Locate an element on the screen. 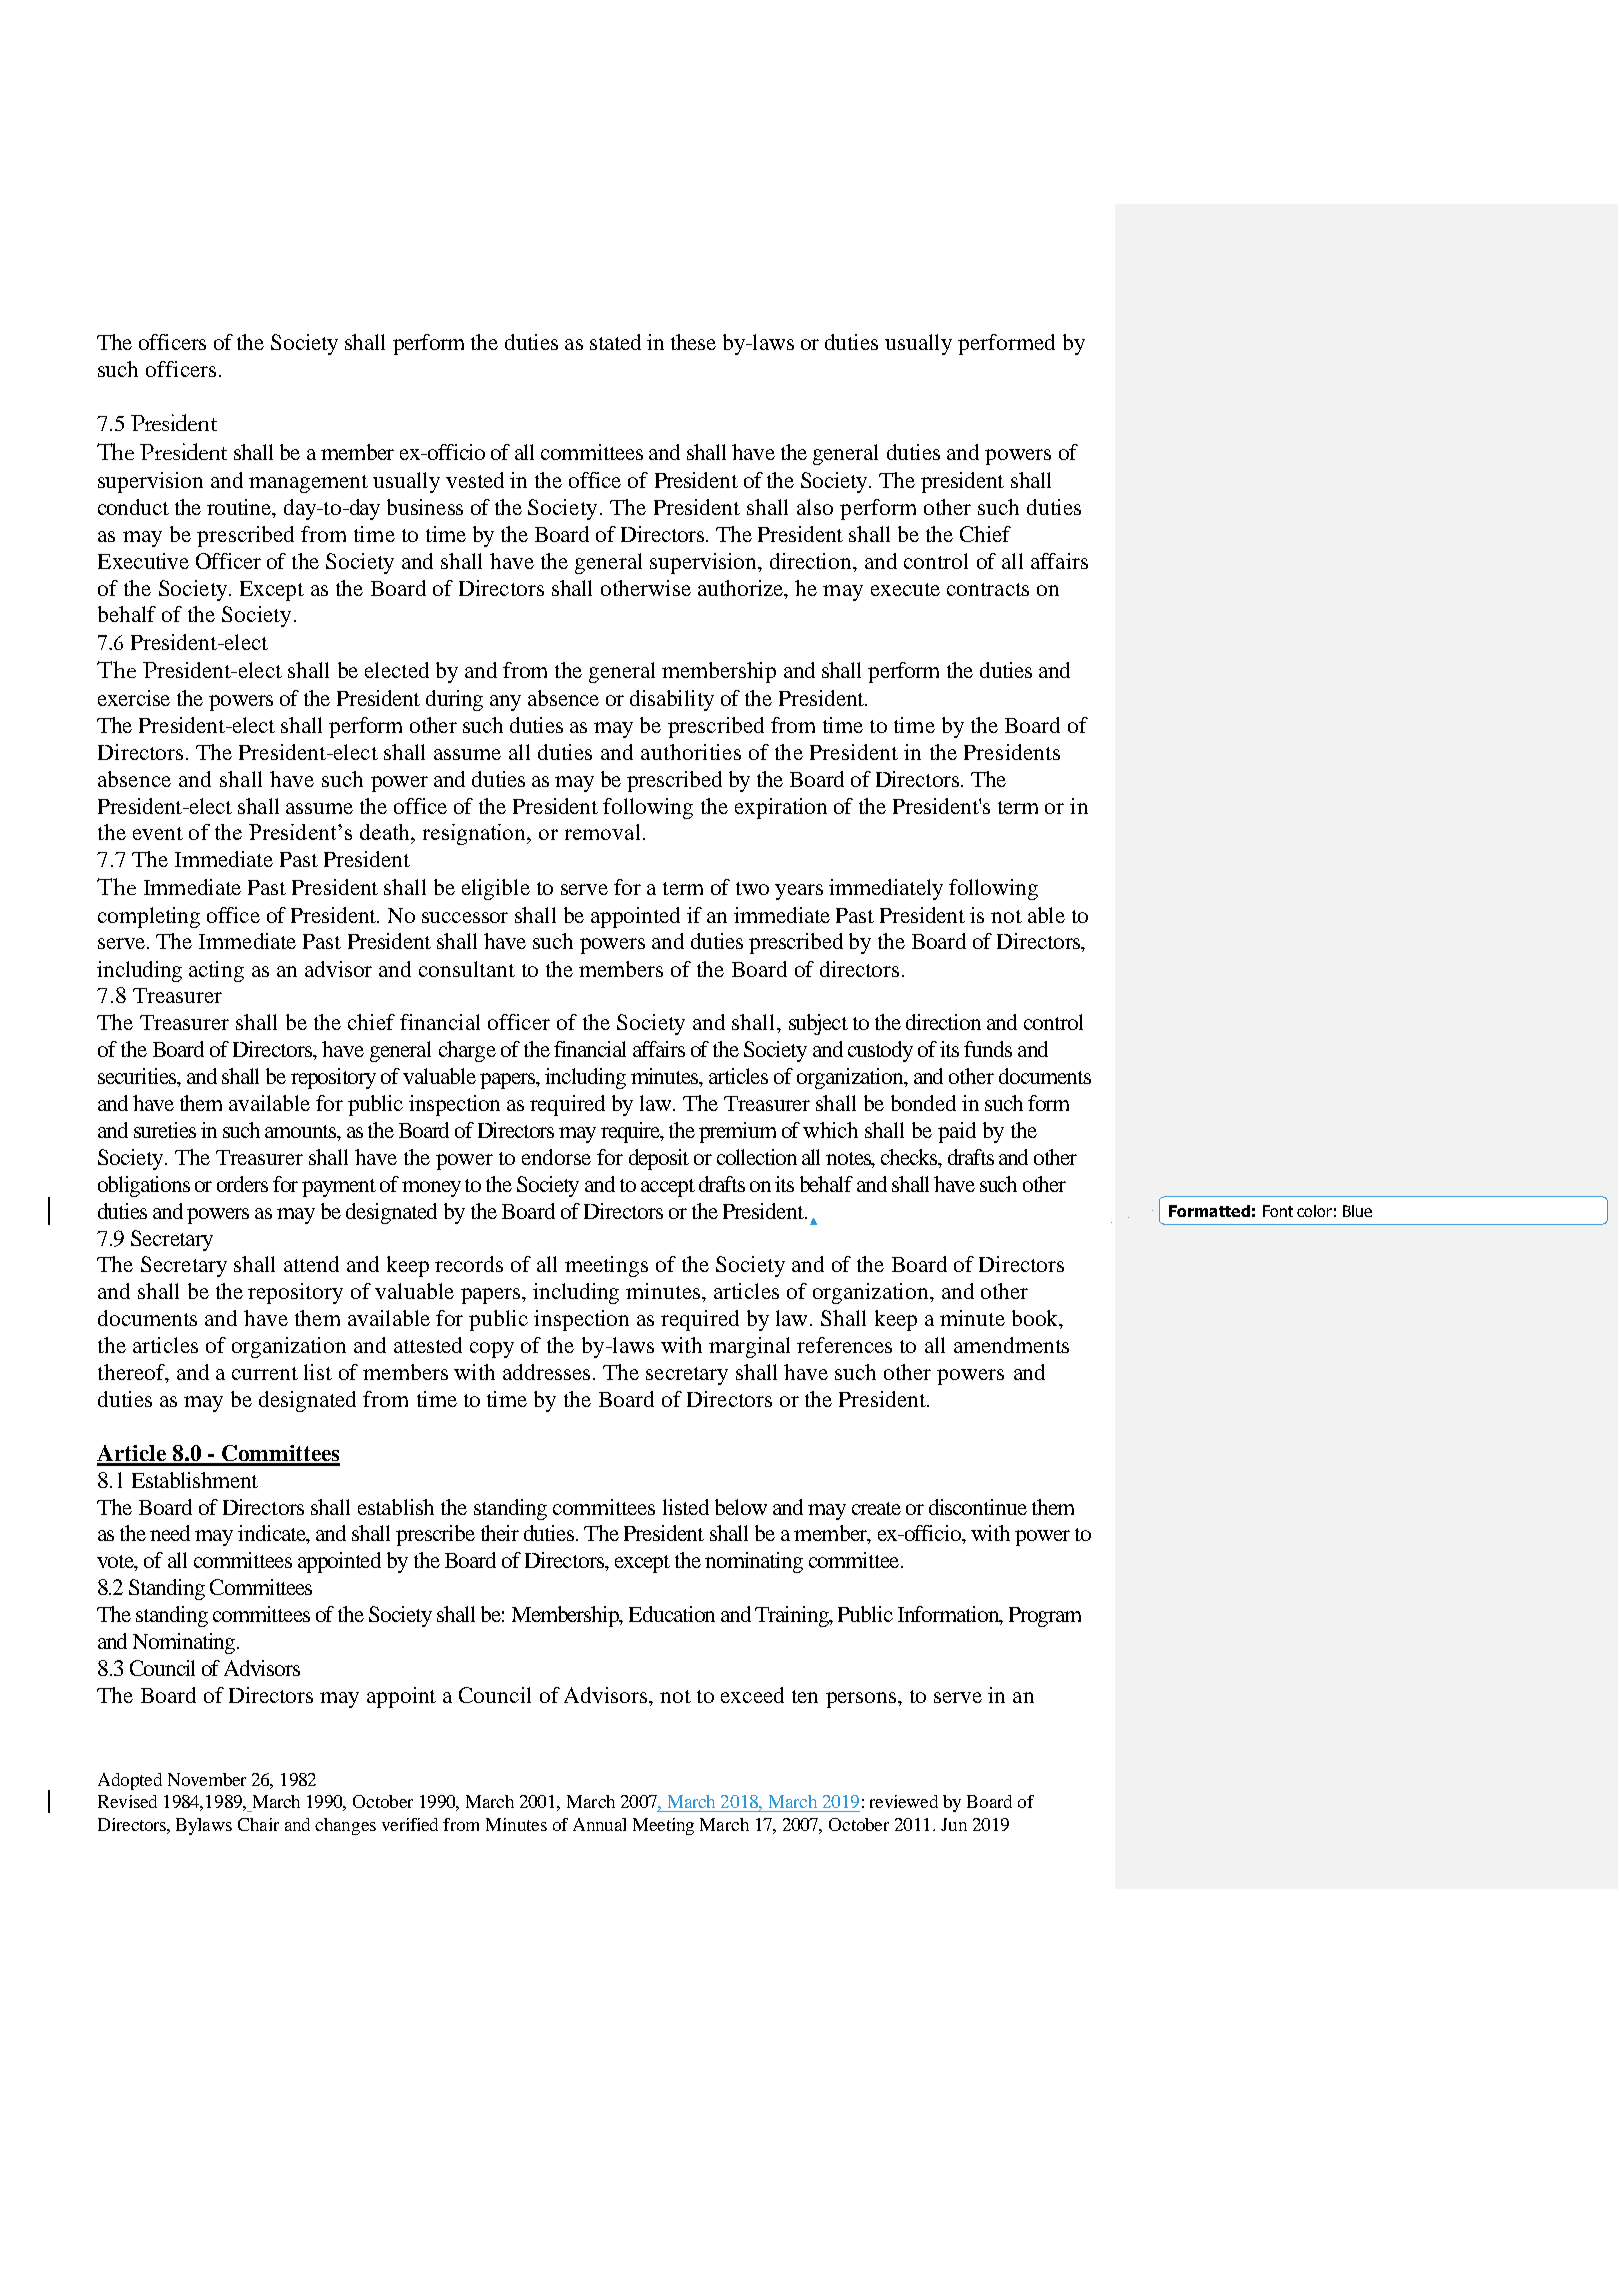 The image size is (1619, 2286). exercise is located at coordinates (134, 698).
